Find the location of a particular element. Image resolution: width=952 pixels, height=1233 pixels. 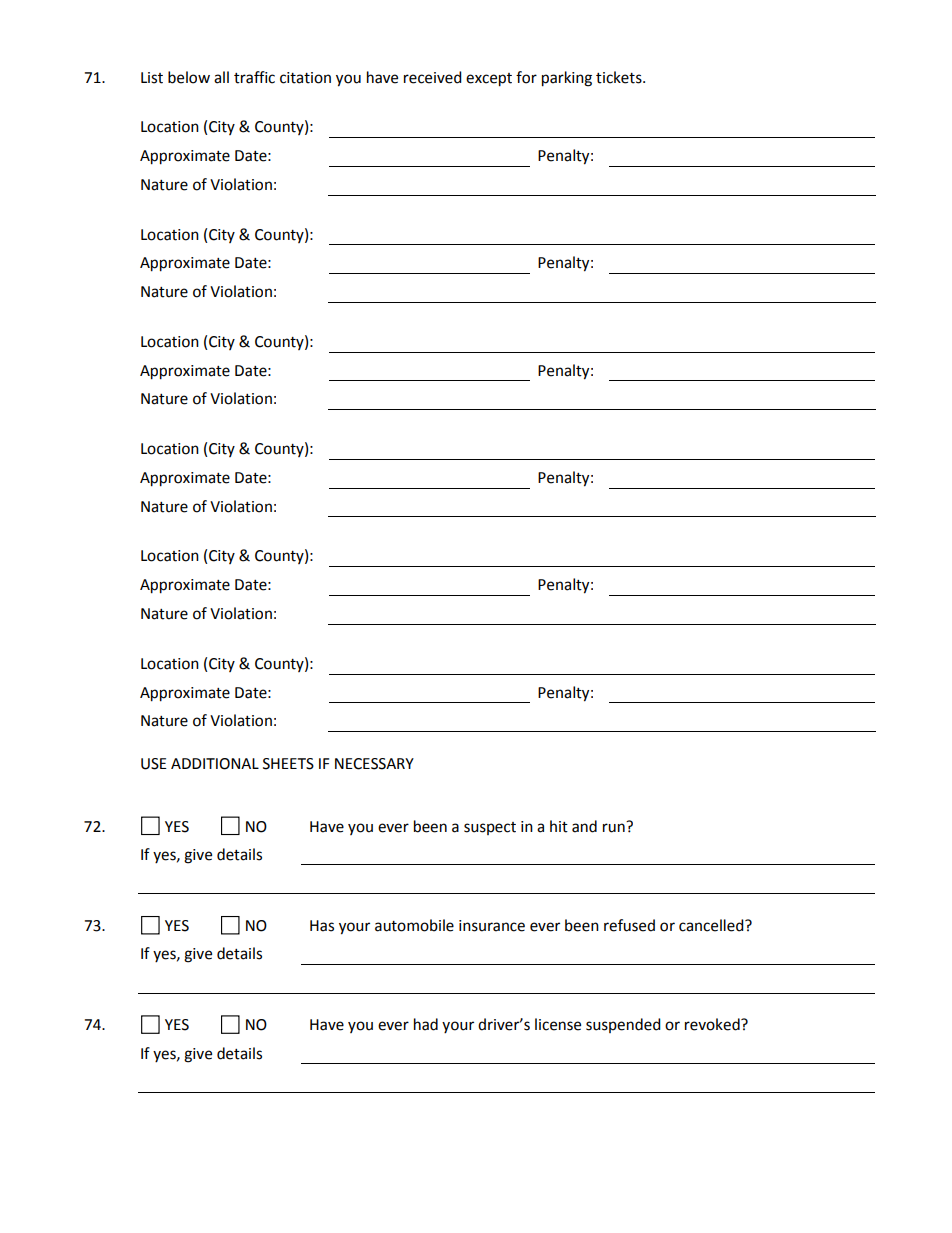

tickets is located at coordinates (620, 77).
